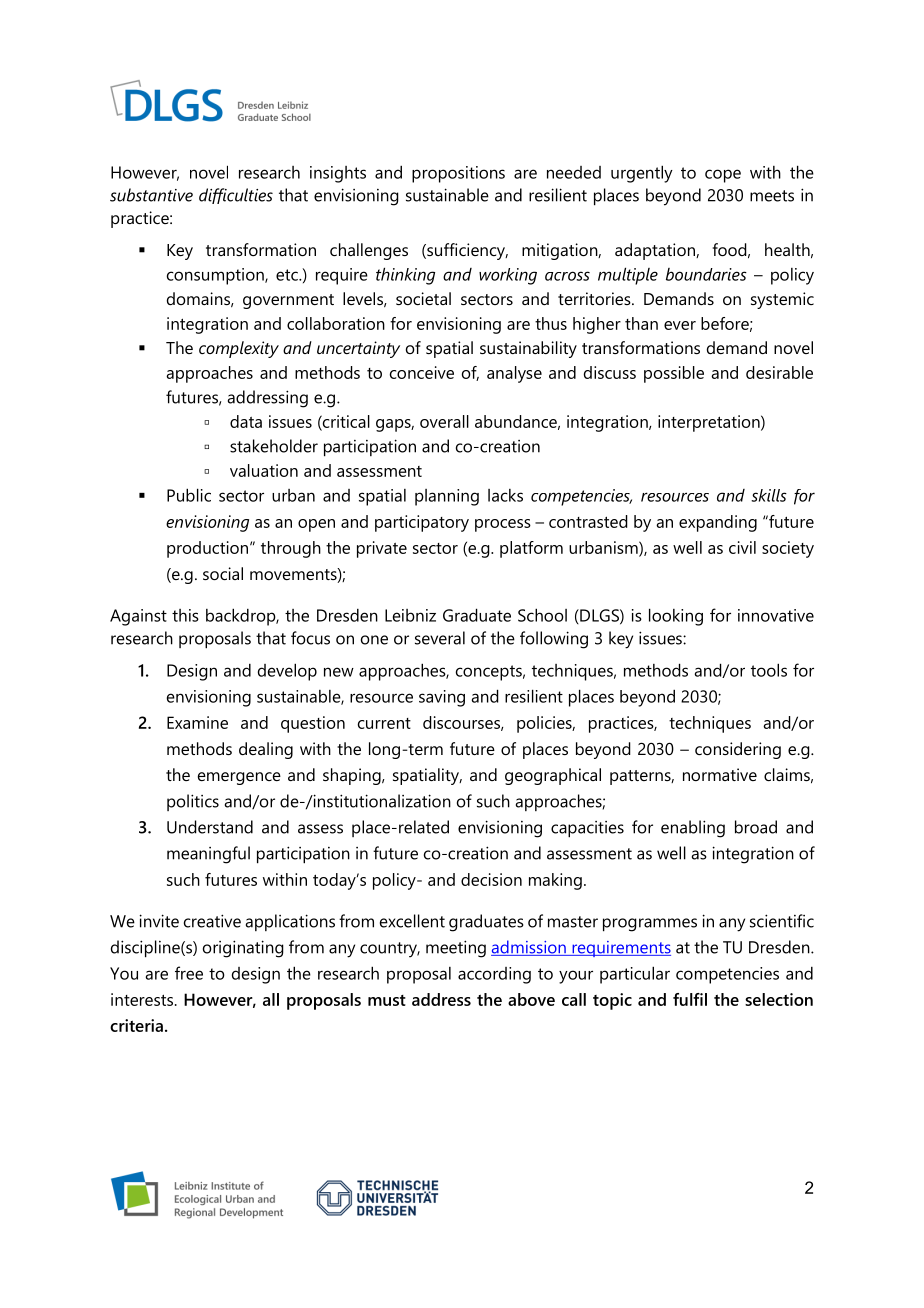 This image has height=1308, width=924. What do you see at coordinates (458, 174) in the image?
I see `propositions` at bounding box center [458, 174].
